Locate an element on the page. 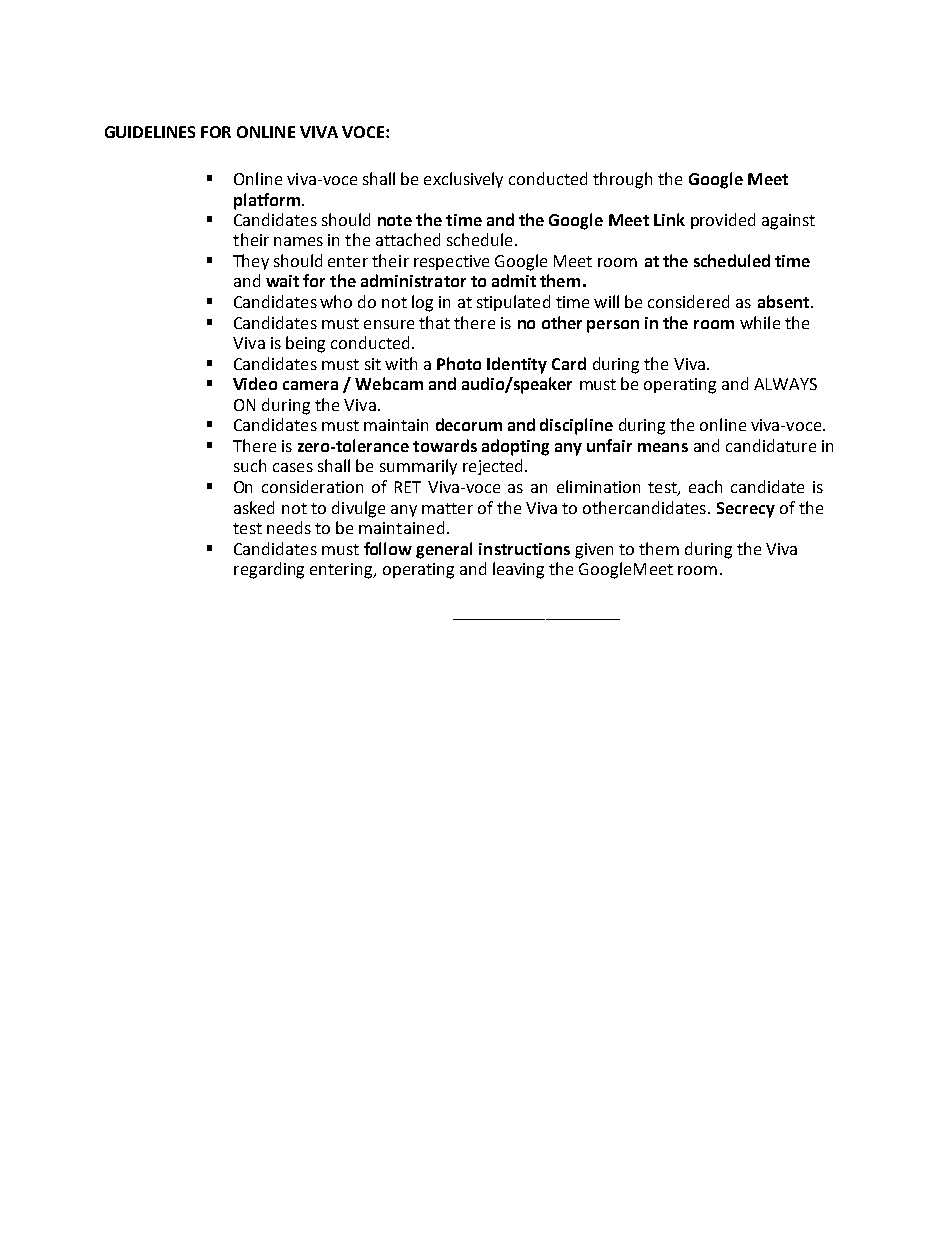 This image has height=1233, width=952. means is located at coordinates (663, 447).
